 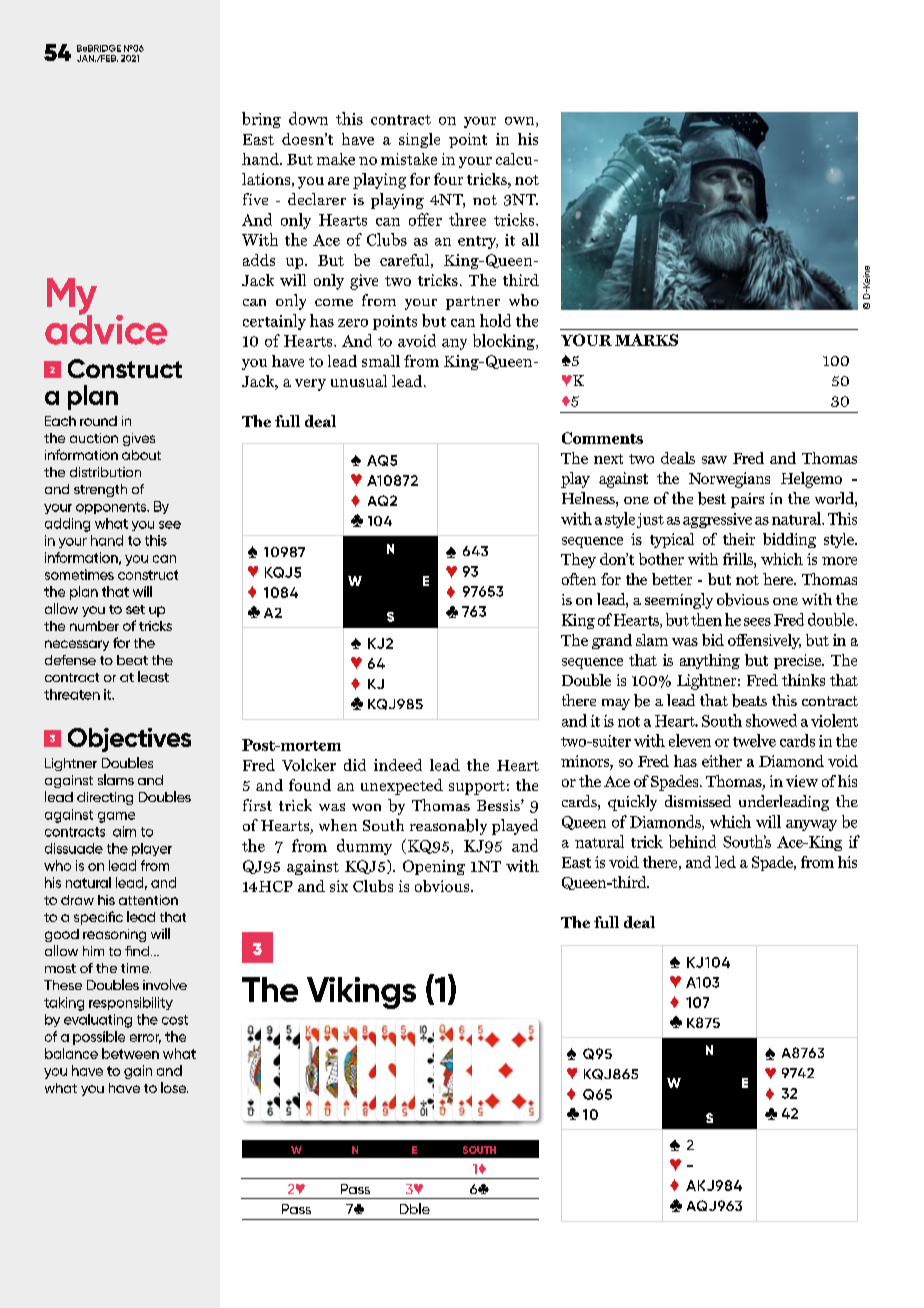 I want to click on behind, so click(x=692, y=841).
